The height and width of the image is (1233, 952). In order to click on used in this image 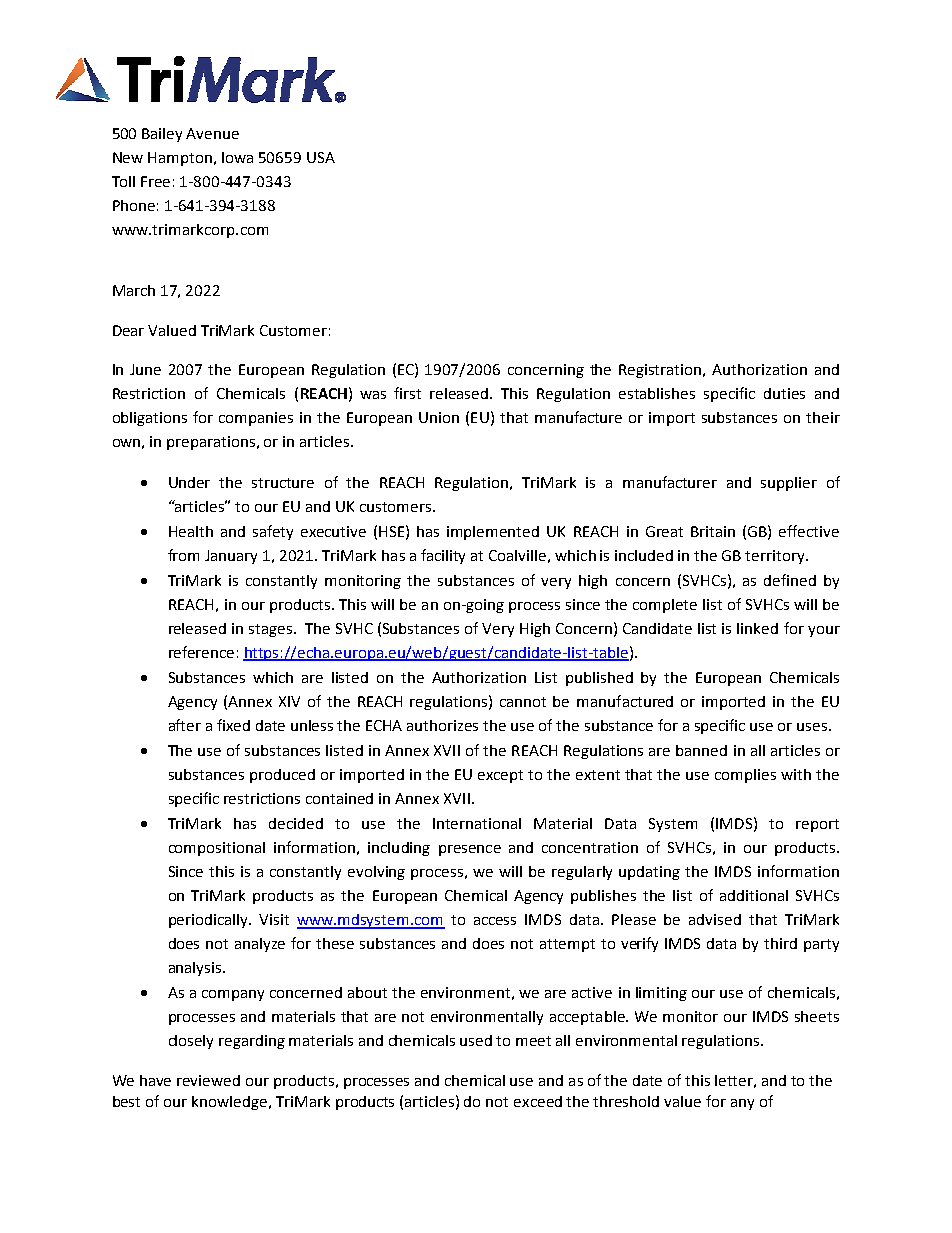, I will do `click(476, 1040)`.
